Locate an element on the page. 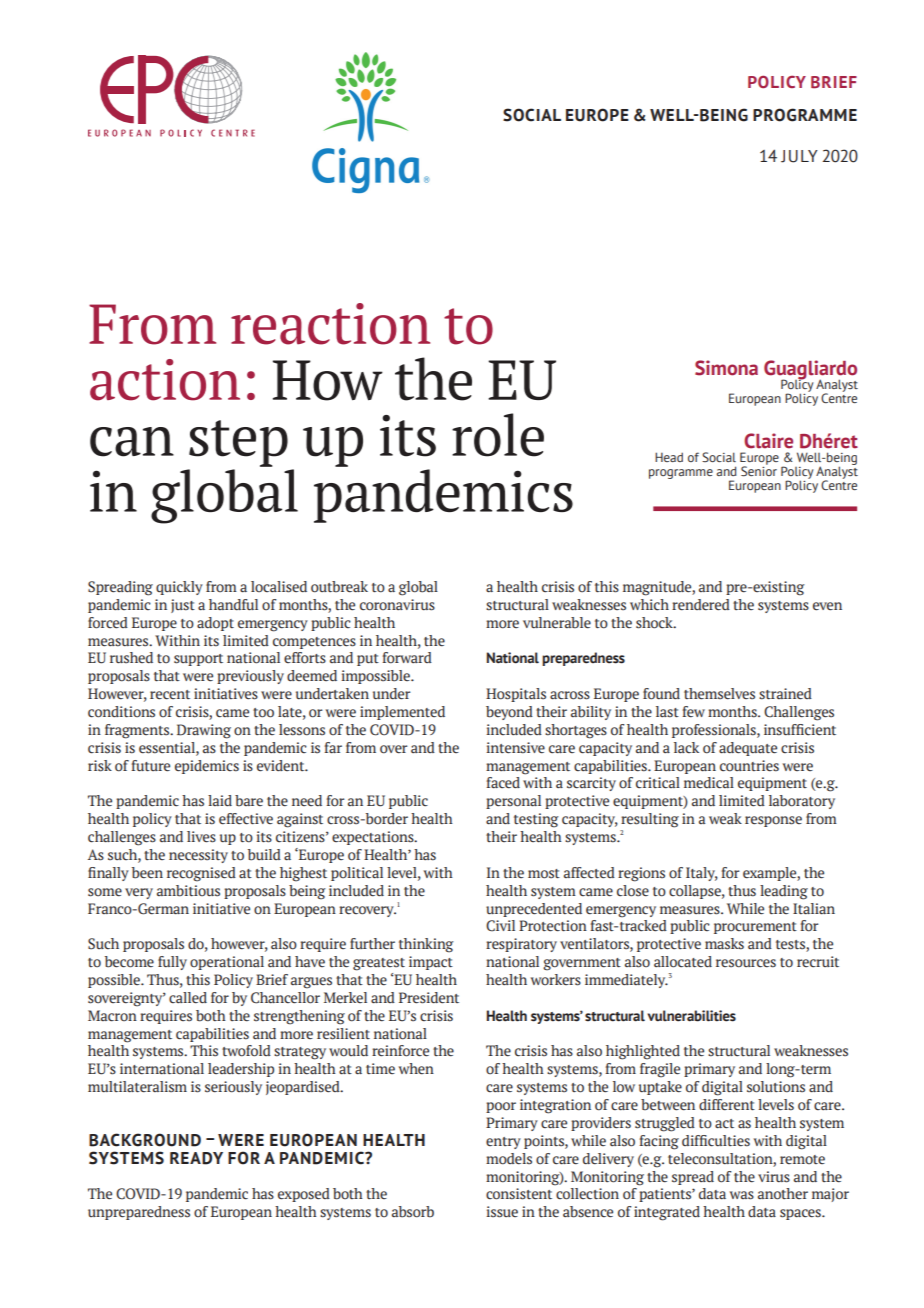 The height and width of the page is (1308, 924). JULY is located at coordinates (799, 156).
